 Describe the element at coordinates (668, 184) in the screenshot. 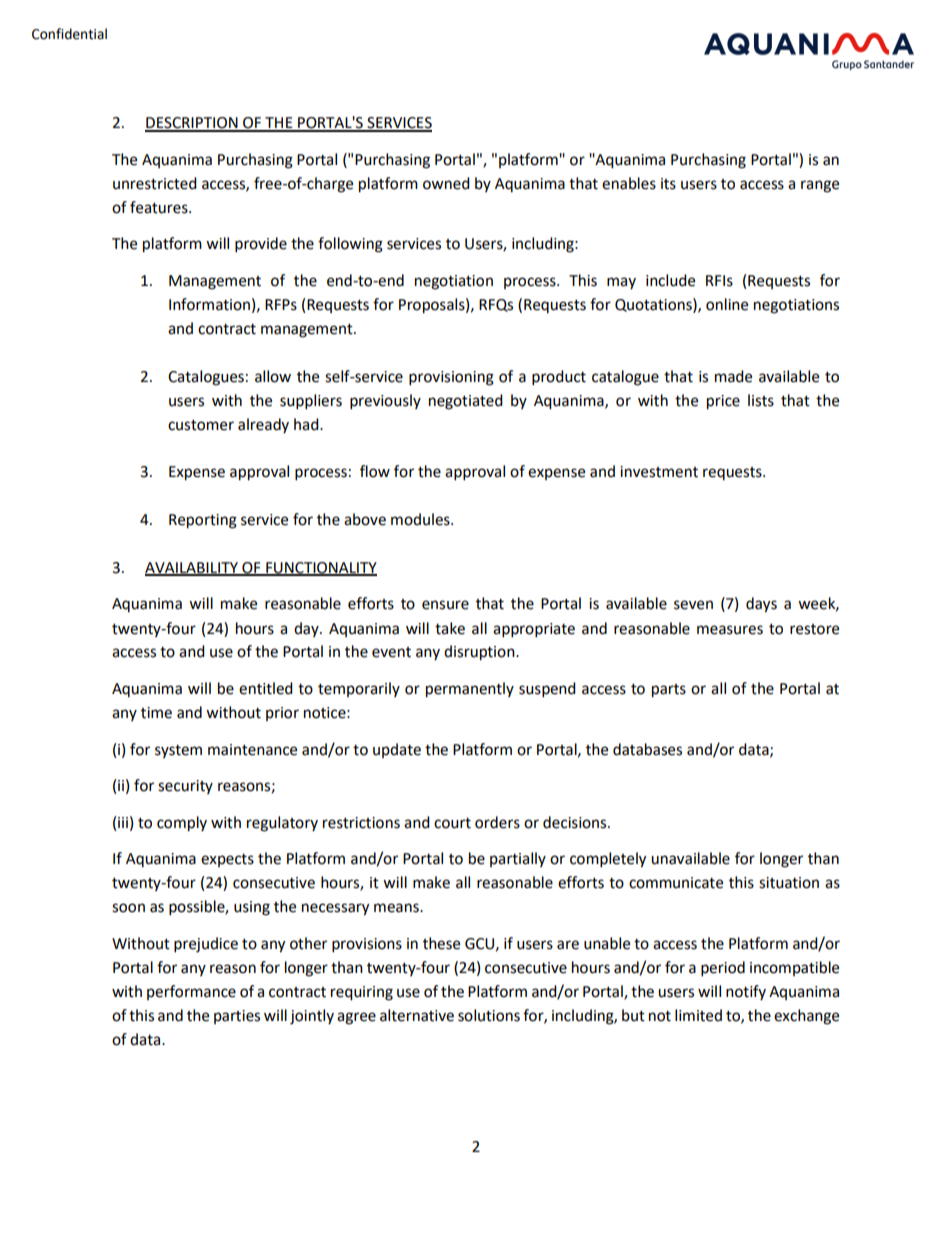

I see `its` at that location.
